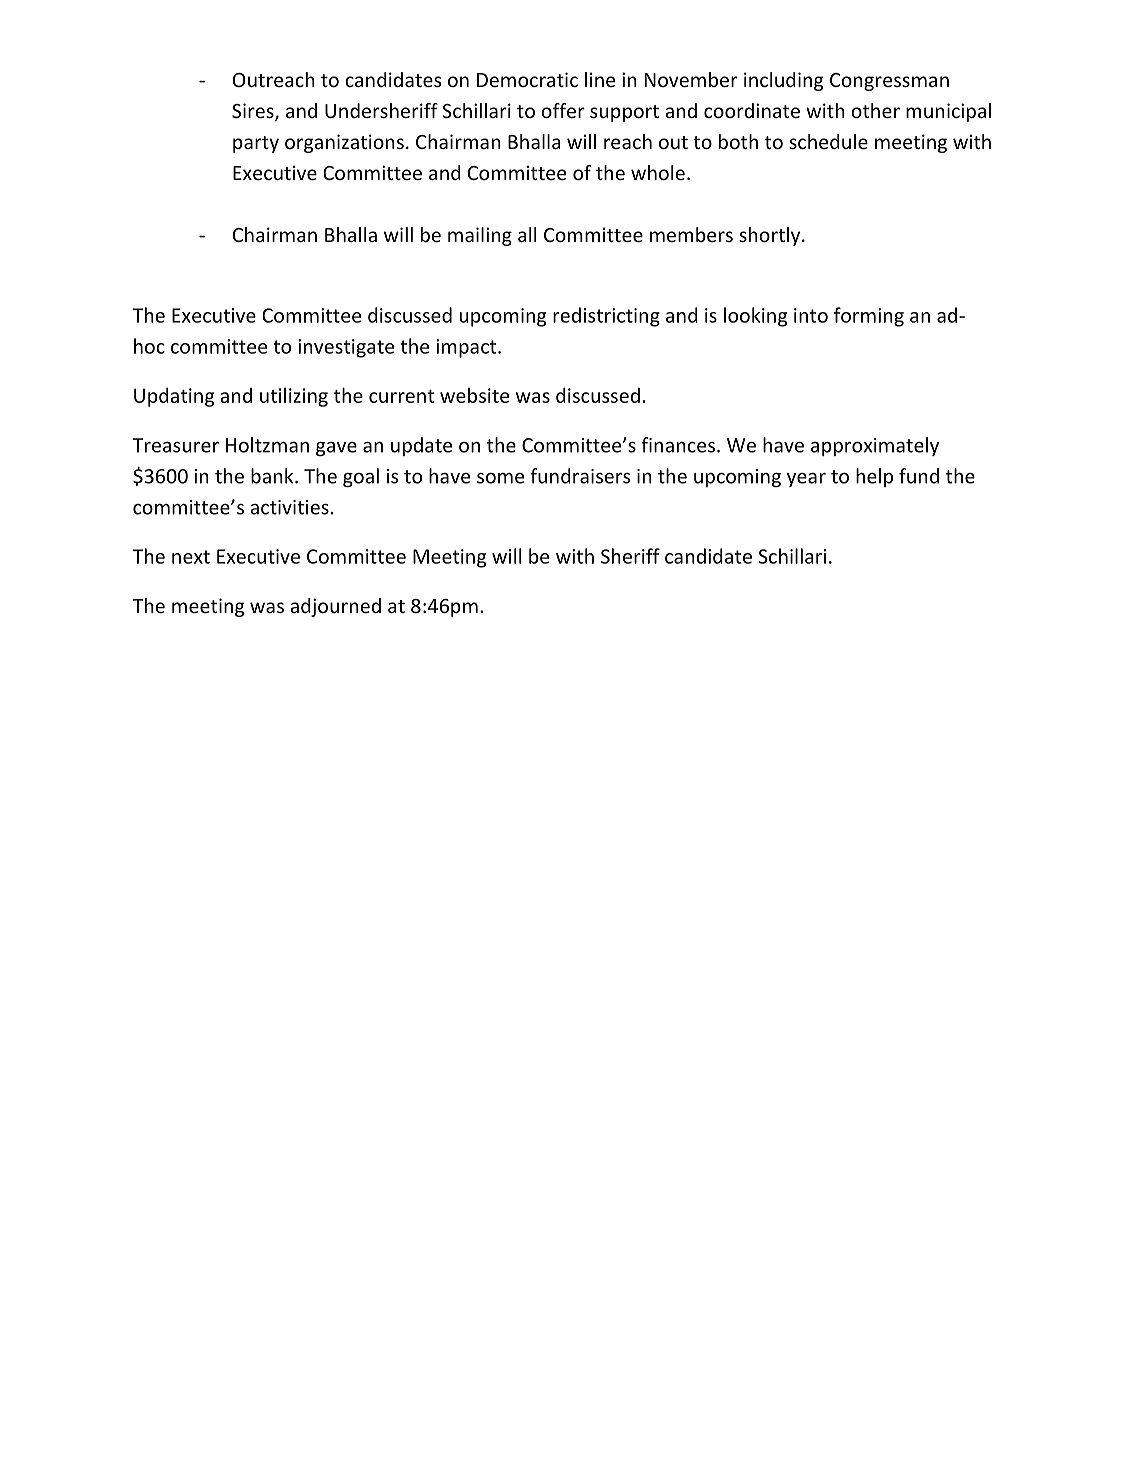 The image size is (1126, 1457). Describe the element at coordinates (254, 112) in the screenshot. I see `Sires` at that location.
